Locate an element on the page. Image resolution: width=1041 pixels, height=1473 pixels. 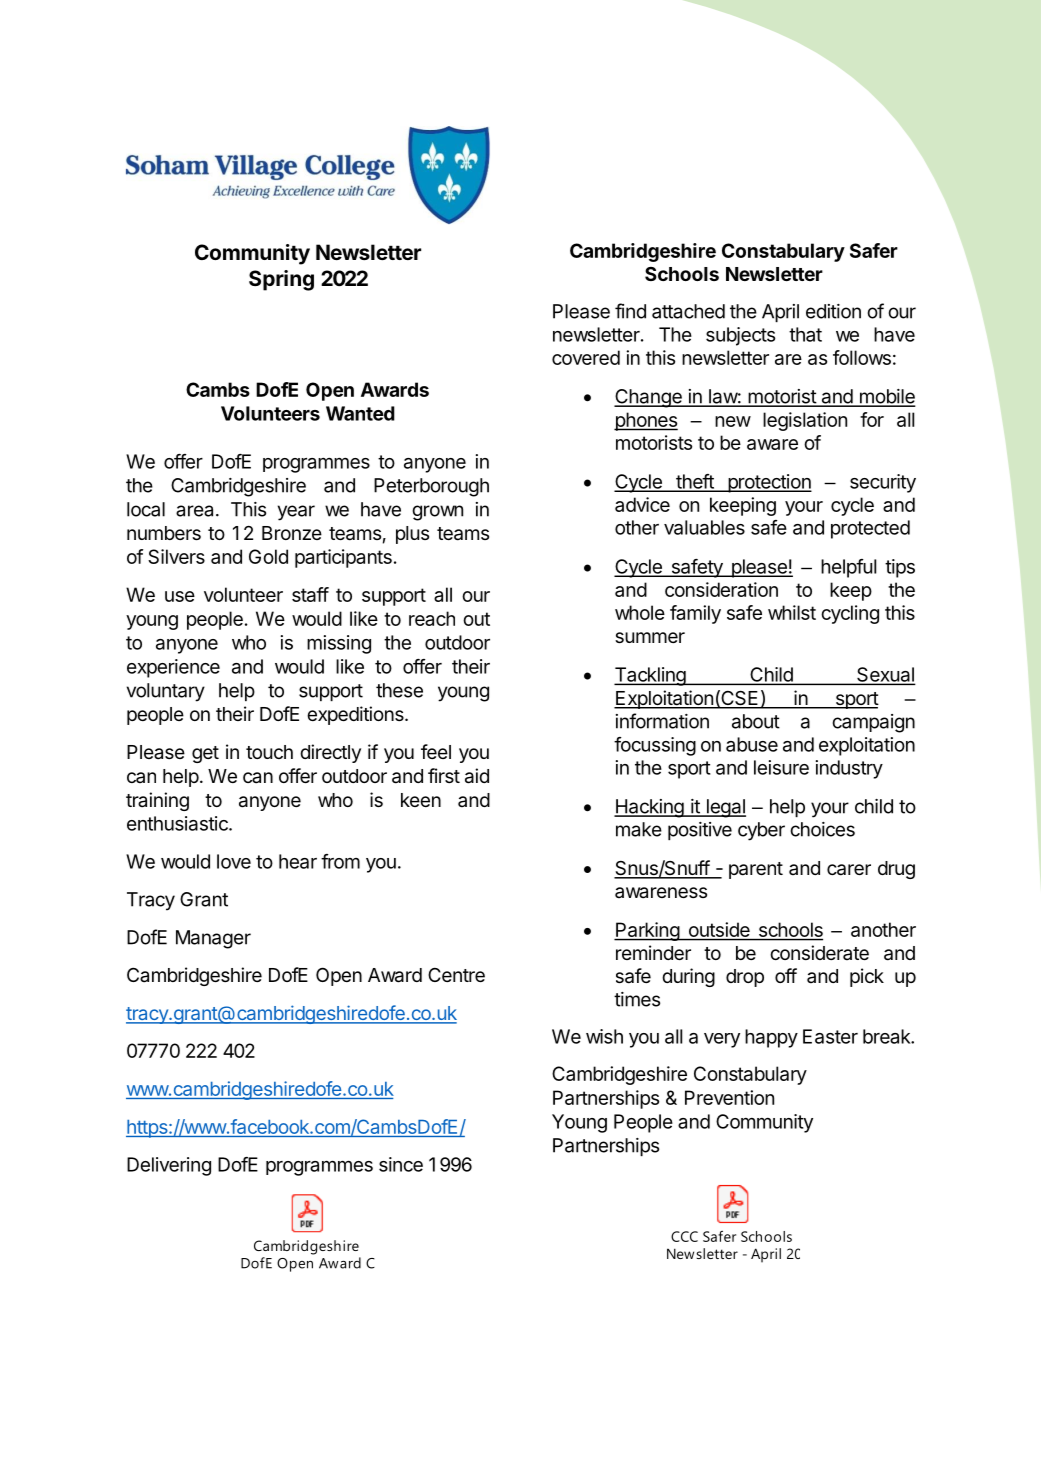
that is located at coordinates (805, 334).
